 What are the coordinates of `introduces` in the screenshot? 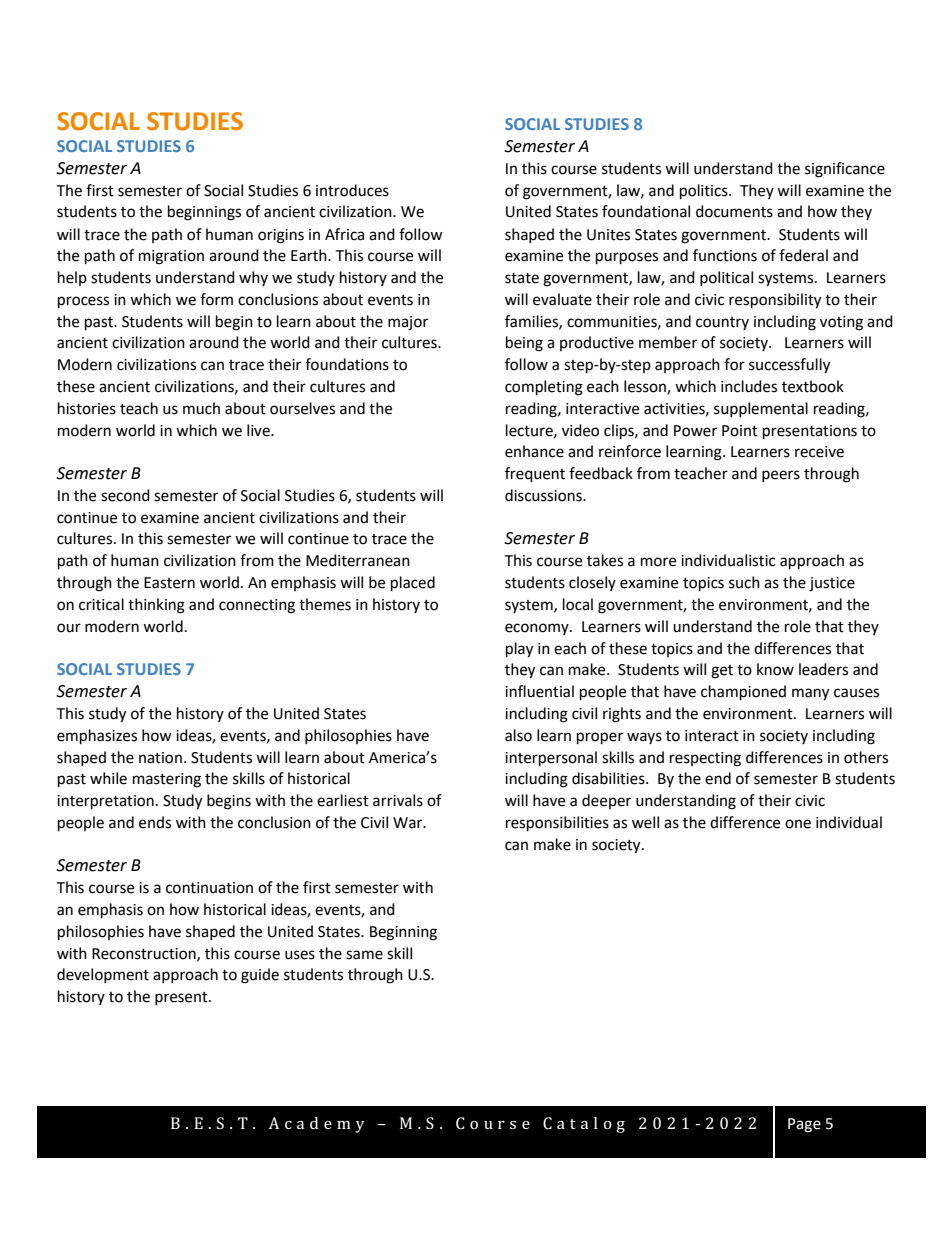 It's located at (352, 190).
